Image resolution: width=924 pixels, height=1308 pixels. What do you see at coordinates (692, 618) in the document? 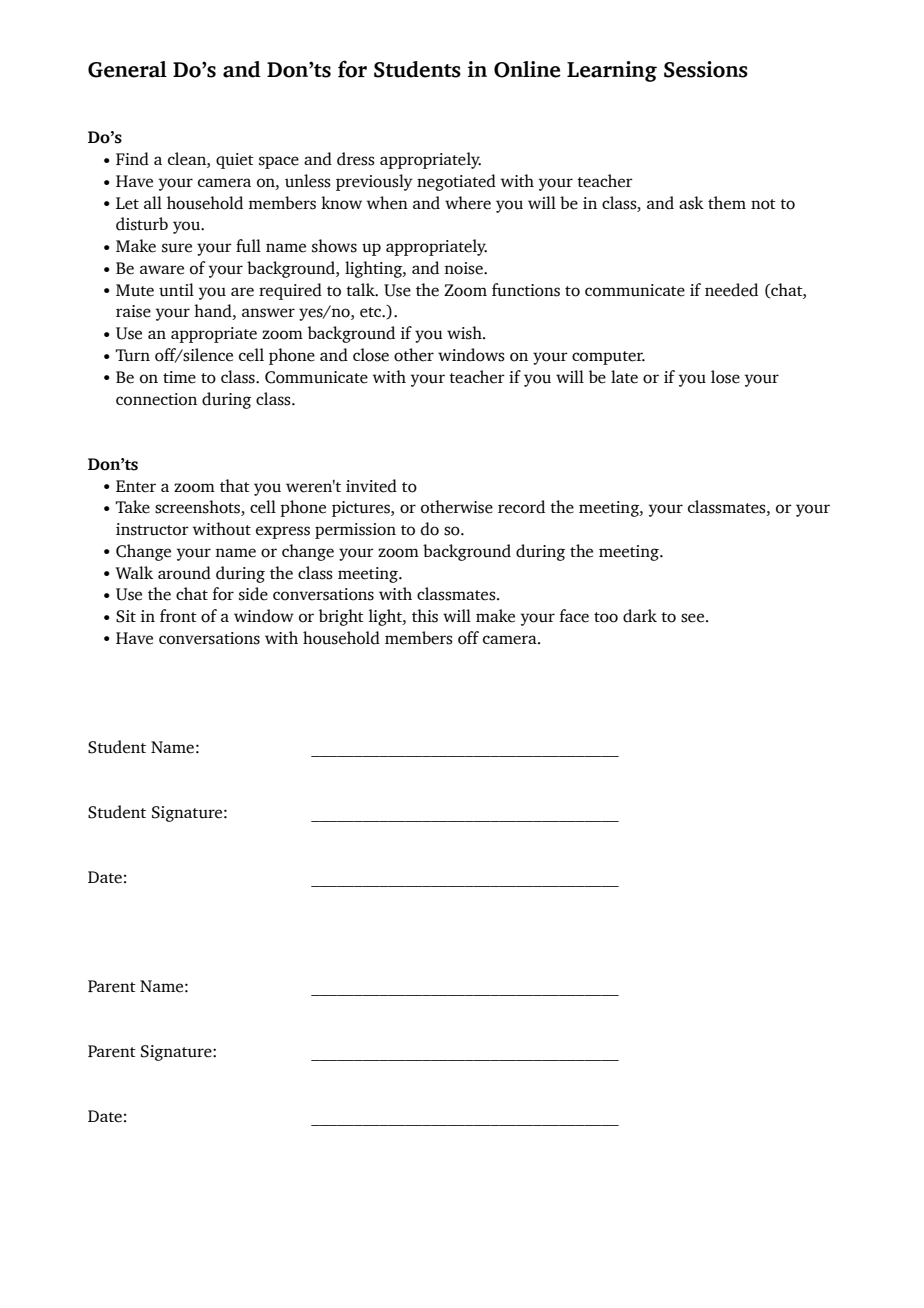
I see `see` at bounding box center [692, 618].
